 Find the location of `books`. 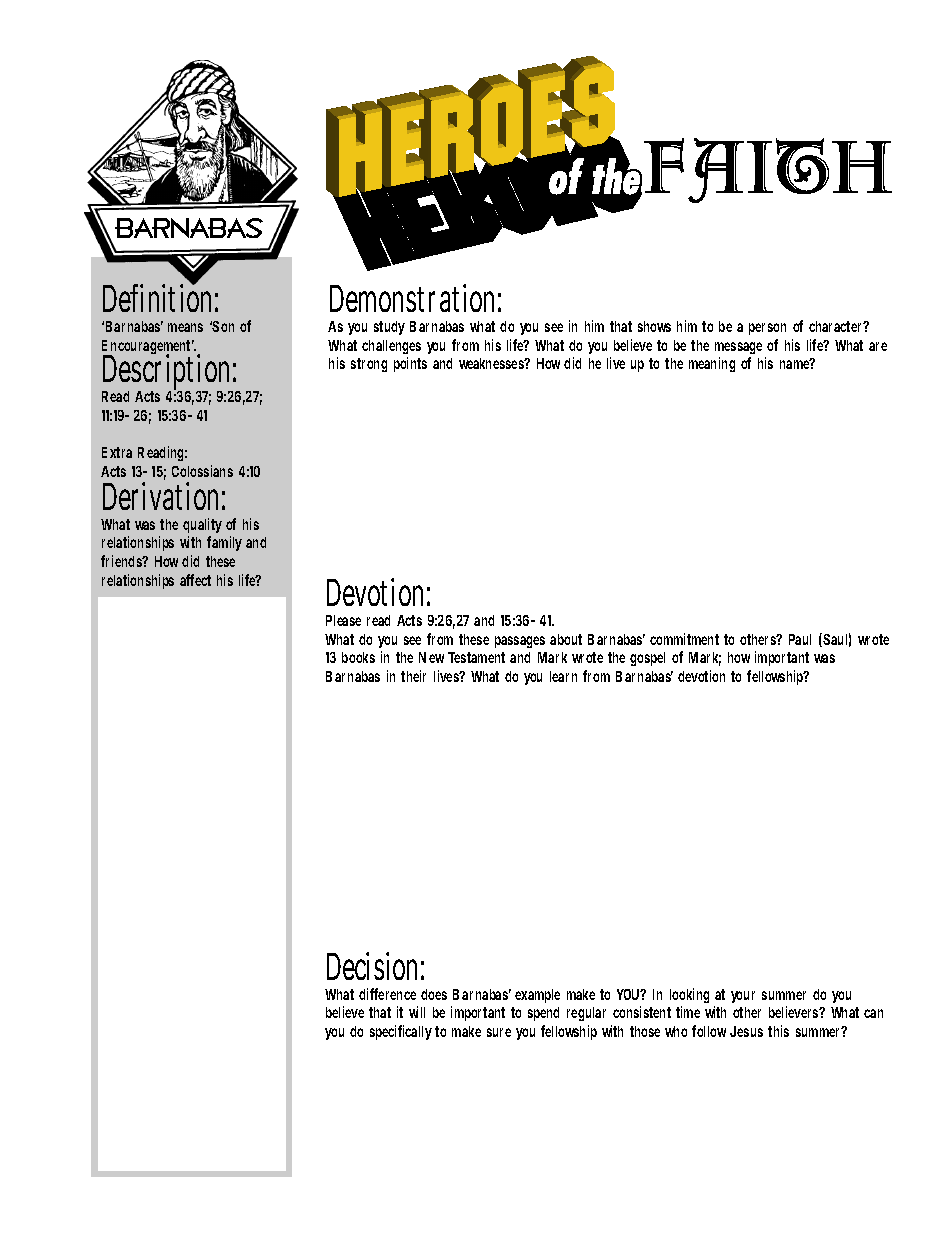

books is located at coordinates (358, 657).
